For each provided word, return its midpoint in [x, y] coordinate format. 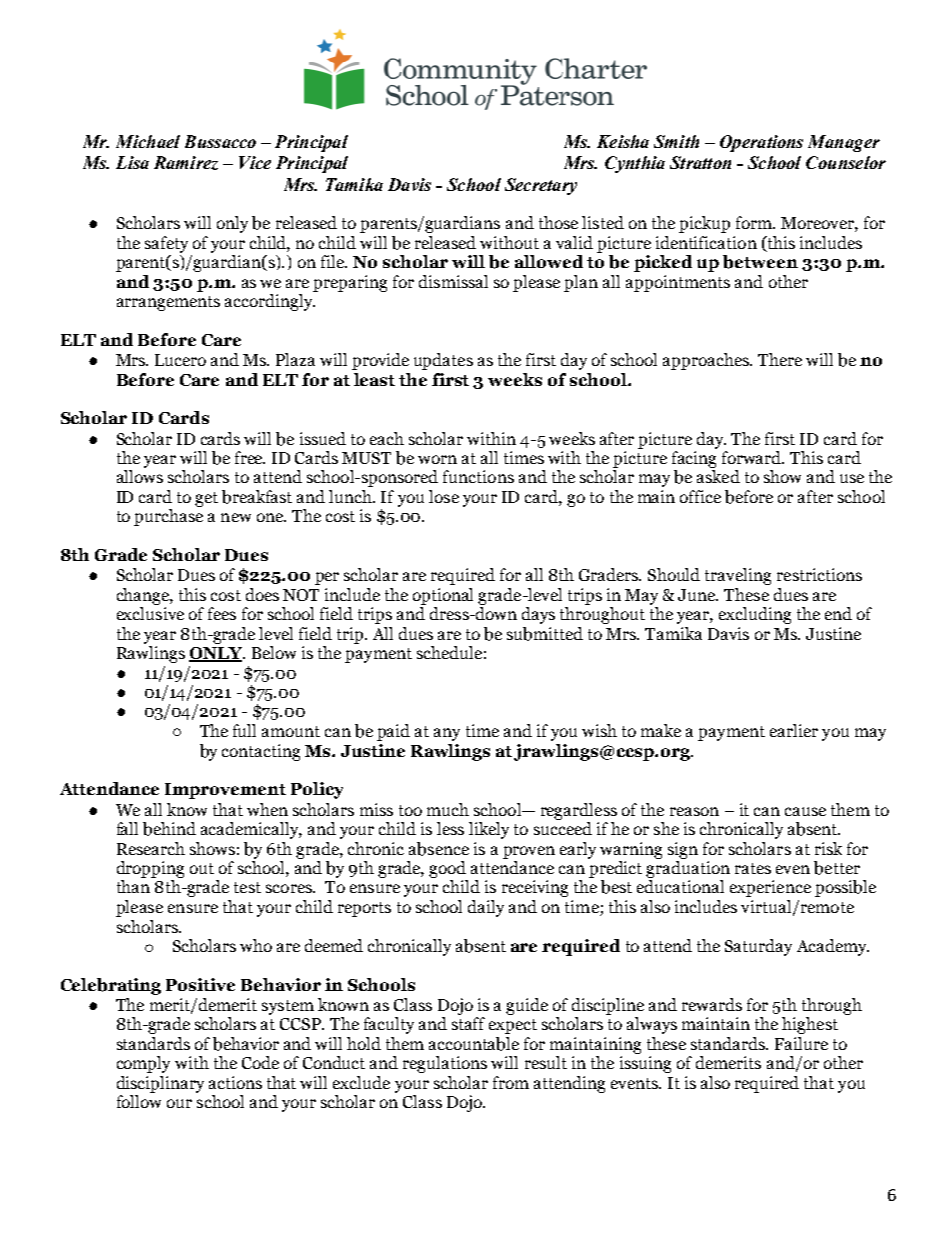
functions [478, 476]
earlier [794, 730]
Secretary [541, 186]
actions [235, 1082]
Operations [761, 143]
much [448, 809]
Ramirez [186, 163]
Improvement [225, 791]
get [206, 499]
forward [753, 457]
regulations [445, 1064]
